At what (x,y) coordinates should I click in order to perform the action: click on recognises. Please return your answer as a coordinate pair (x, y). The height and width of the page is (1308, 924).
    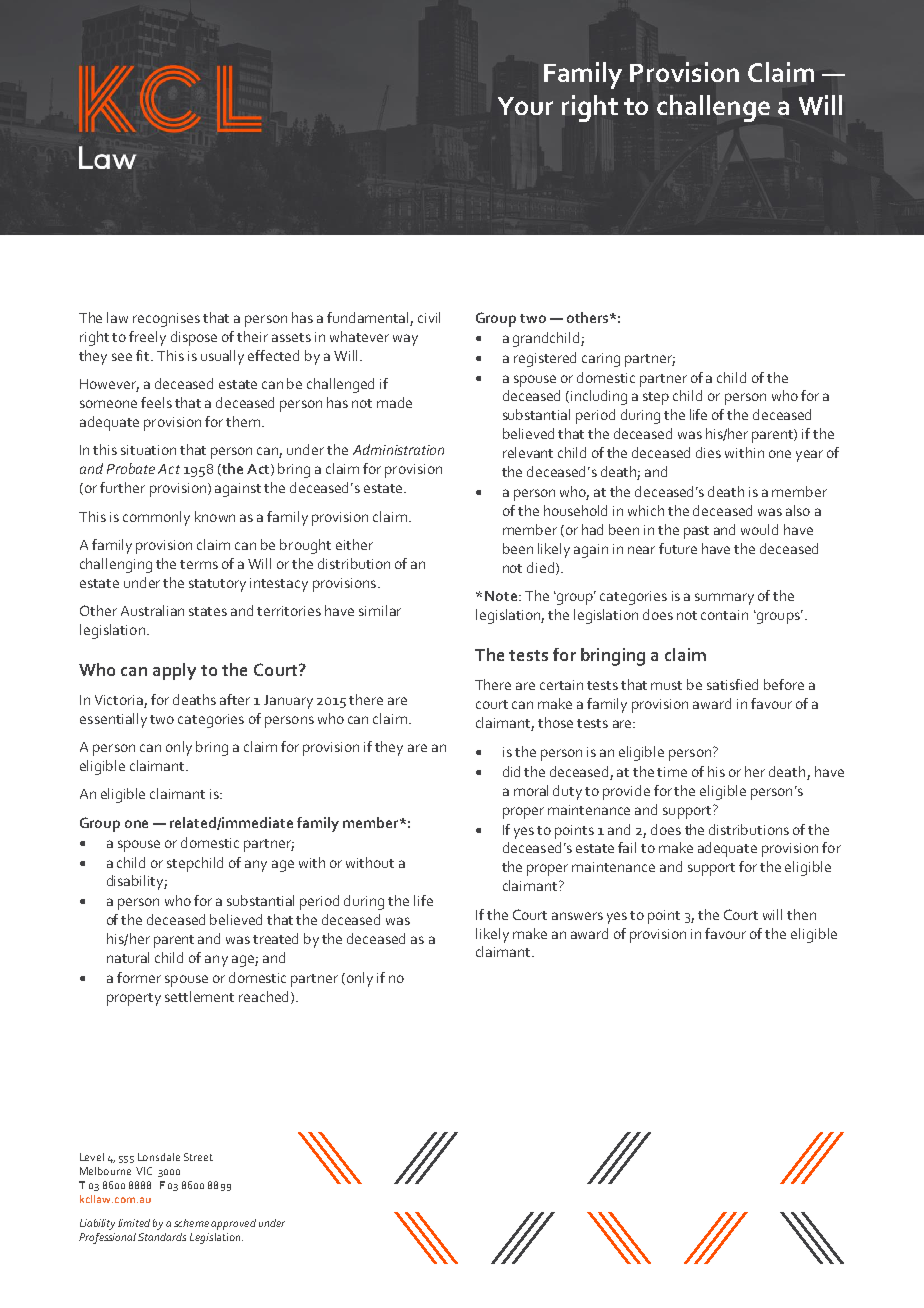
    Looking at the image, I should click on (166, 320).
